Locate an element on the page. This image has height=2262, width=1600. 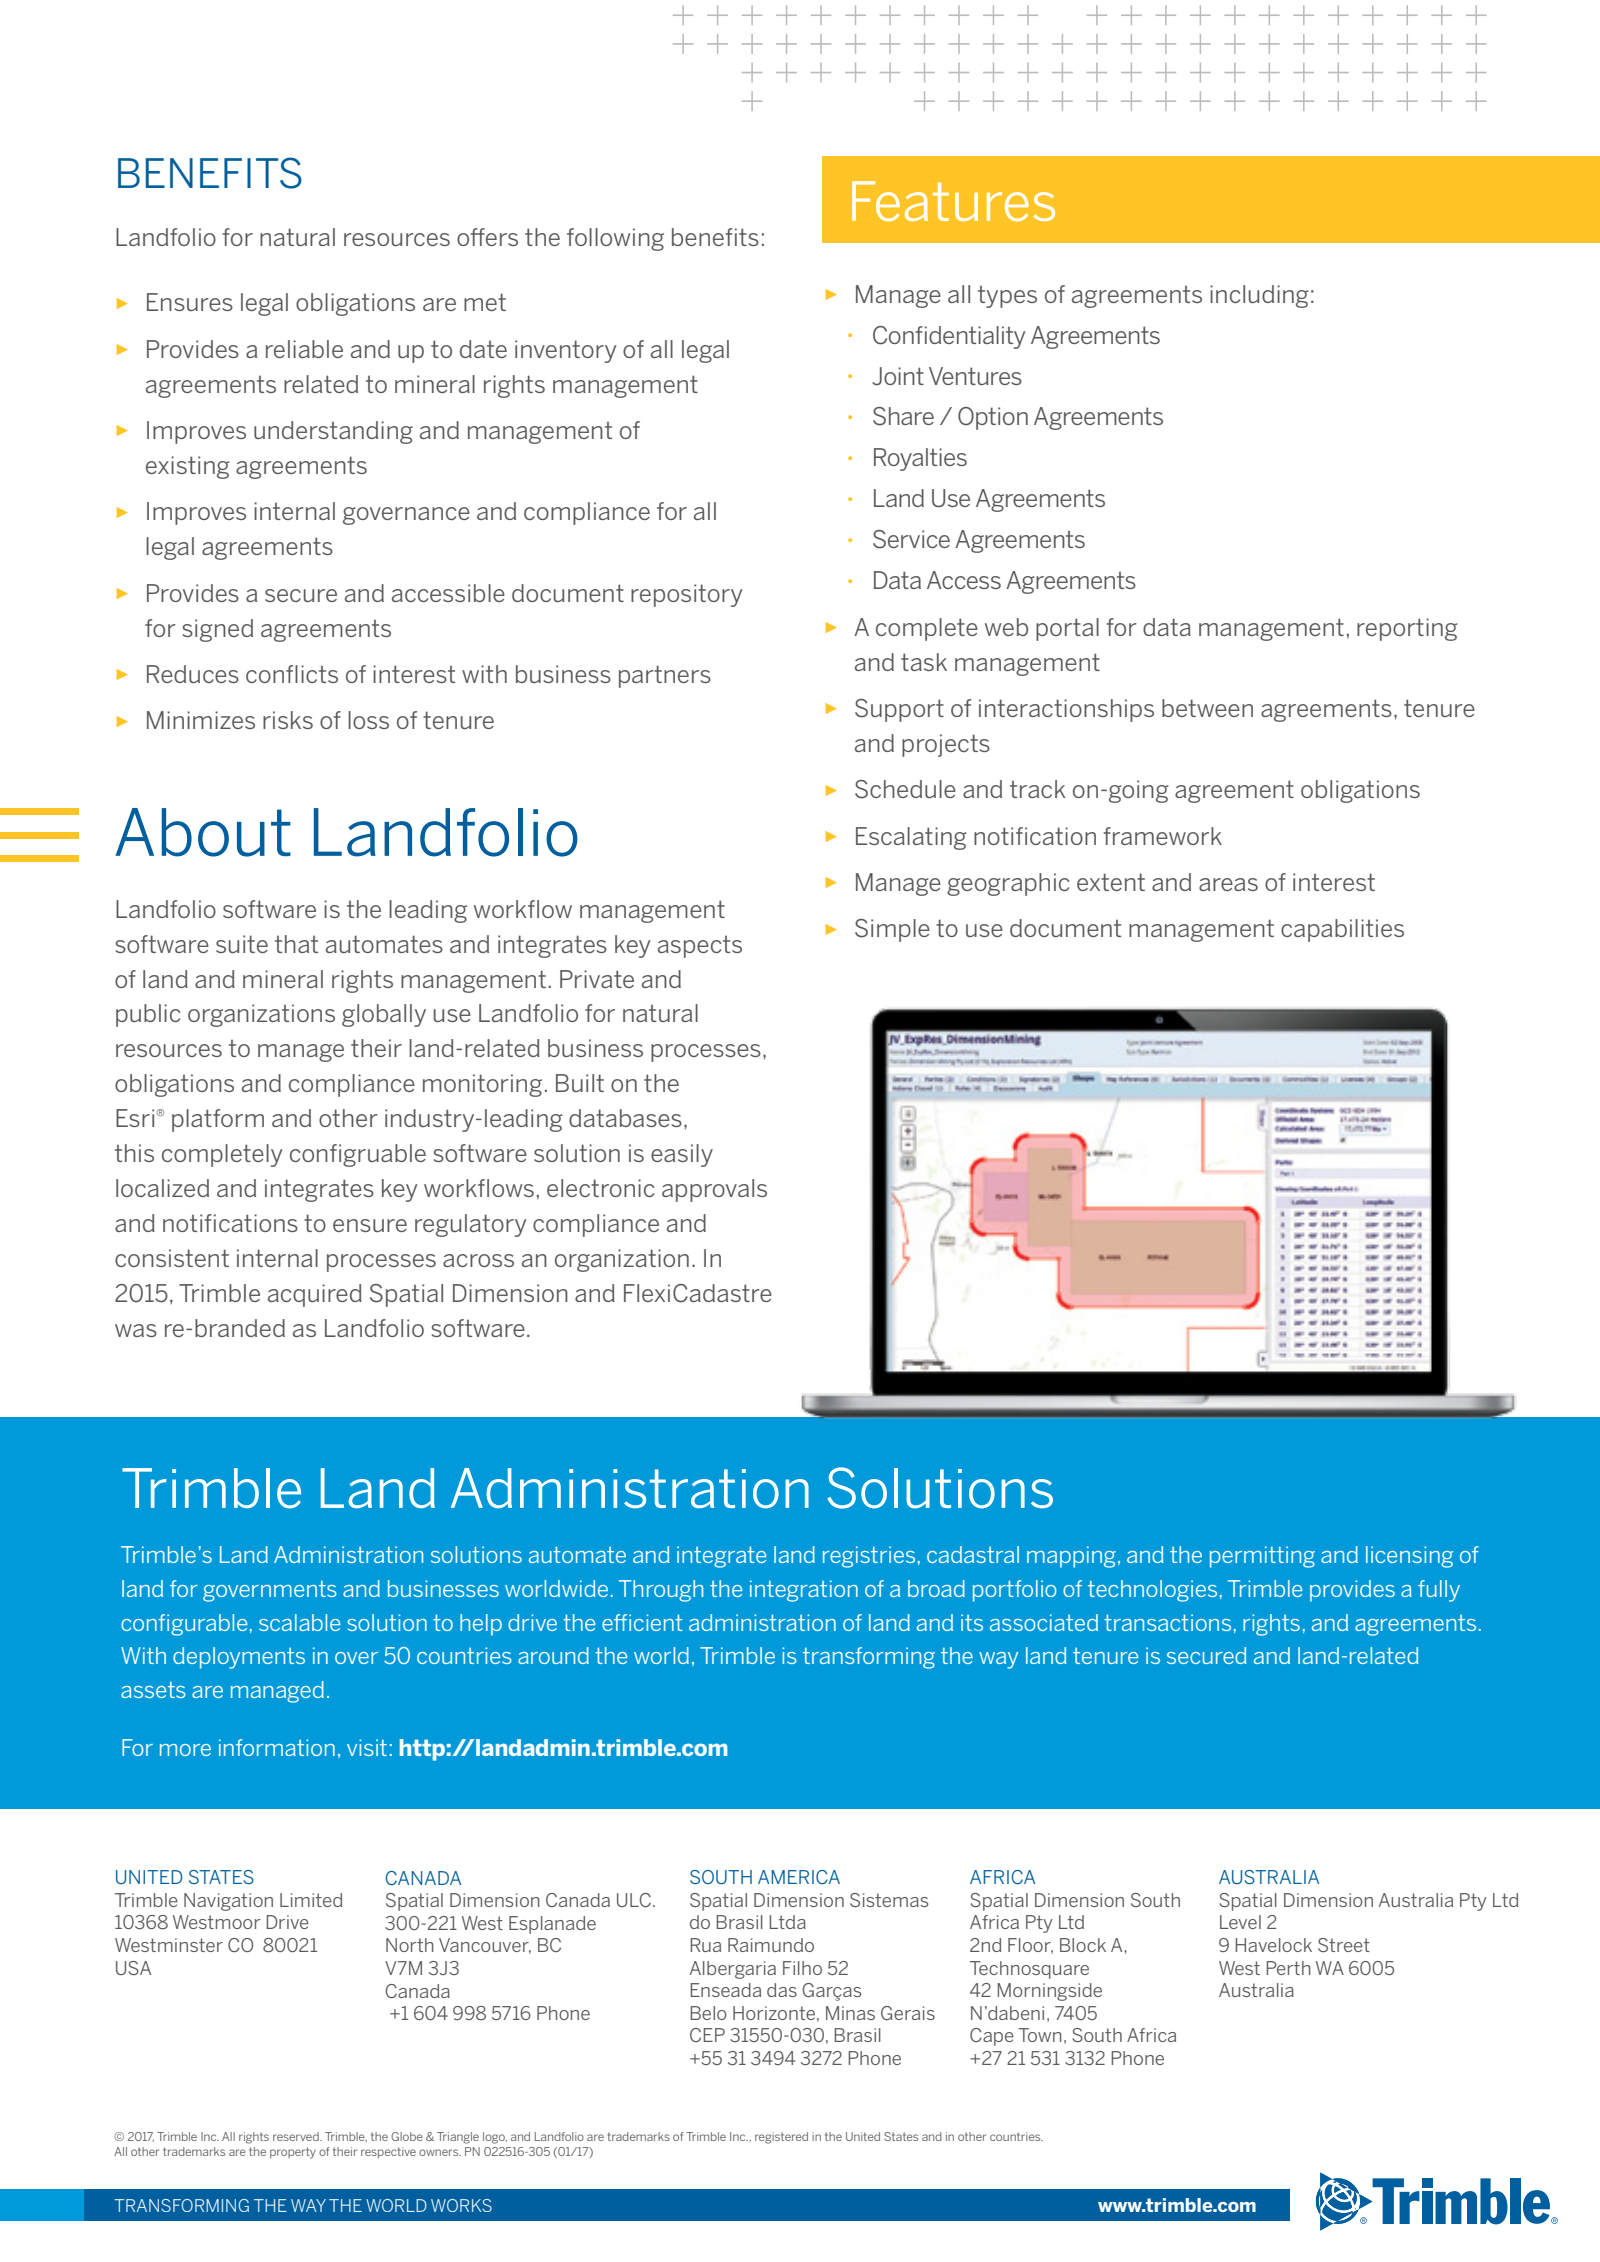
deployments is located at coordinates (239, 1658).
